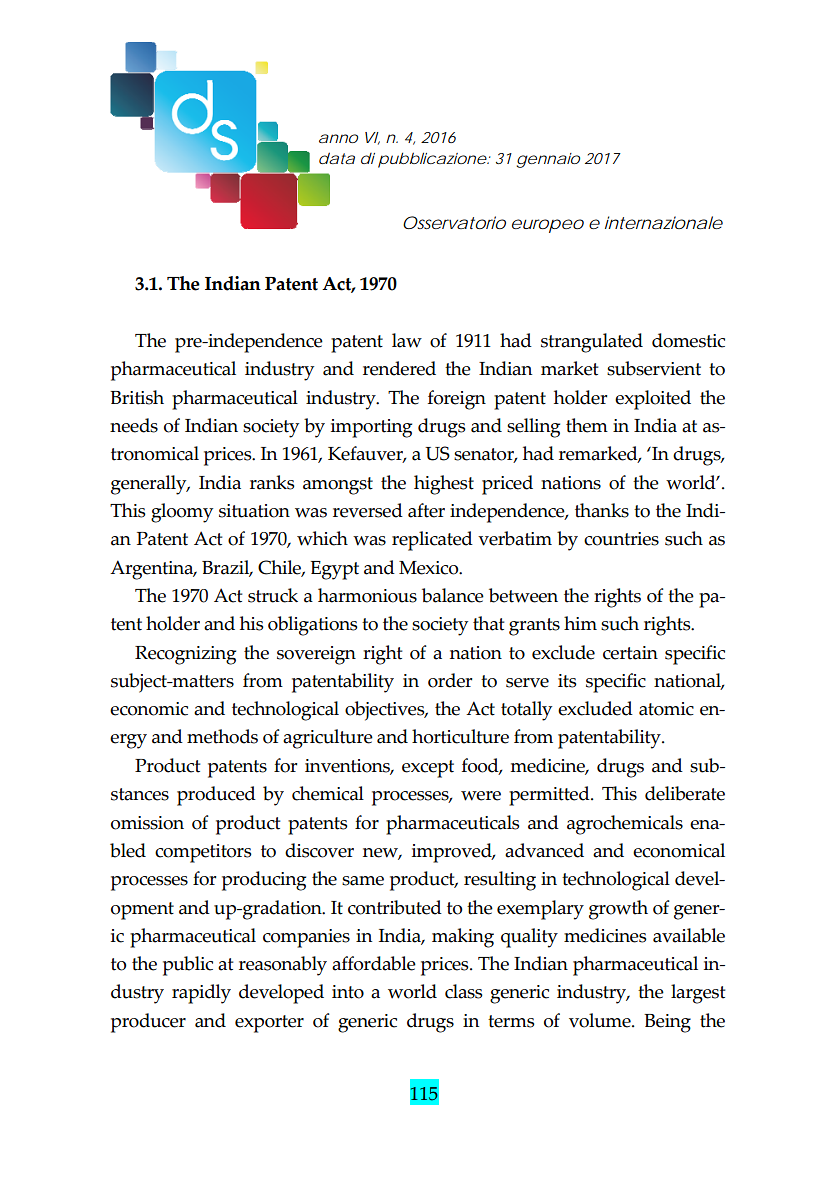 This screenshot has width=836, height=1180. Describe the element at coordinates (338, 138) in the screenshot. I see `anno` at that location.
